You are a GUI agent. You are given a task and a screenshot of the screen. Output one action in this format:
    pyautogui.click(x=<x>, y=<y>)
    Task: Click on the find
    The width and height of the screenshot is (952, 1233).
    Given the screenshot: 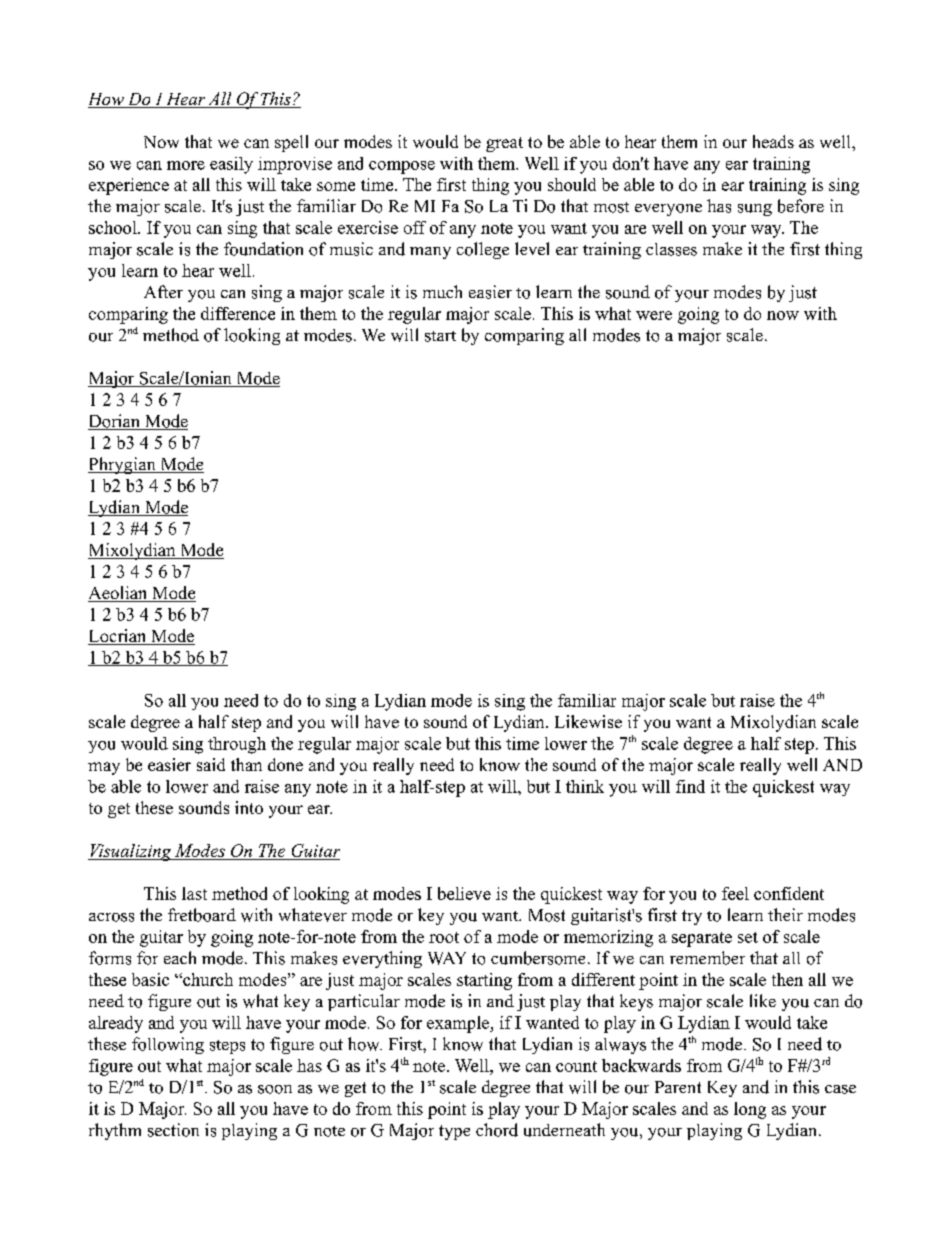 What is the action you would take?
    pyautogui.click(x=690, y=786)
